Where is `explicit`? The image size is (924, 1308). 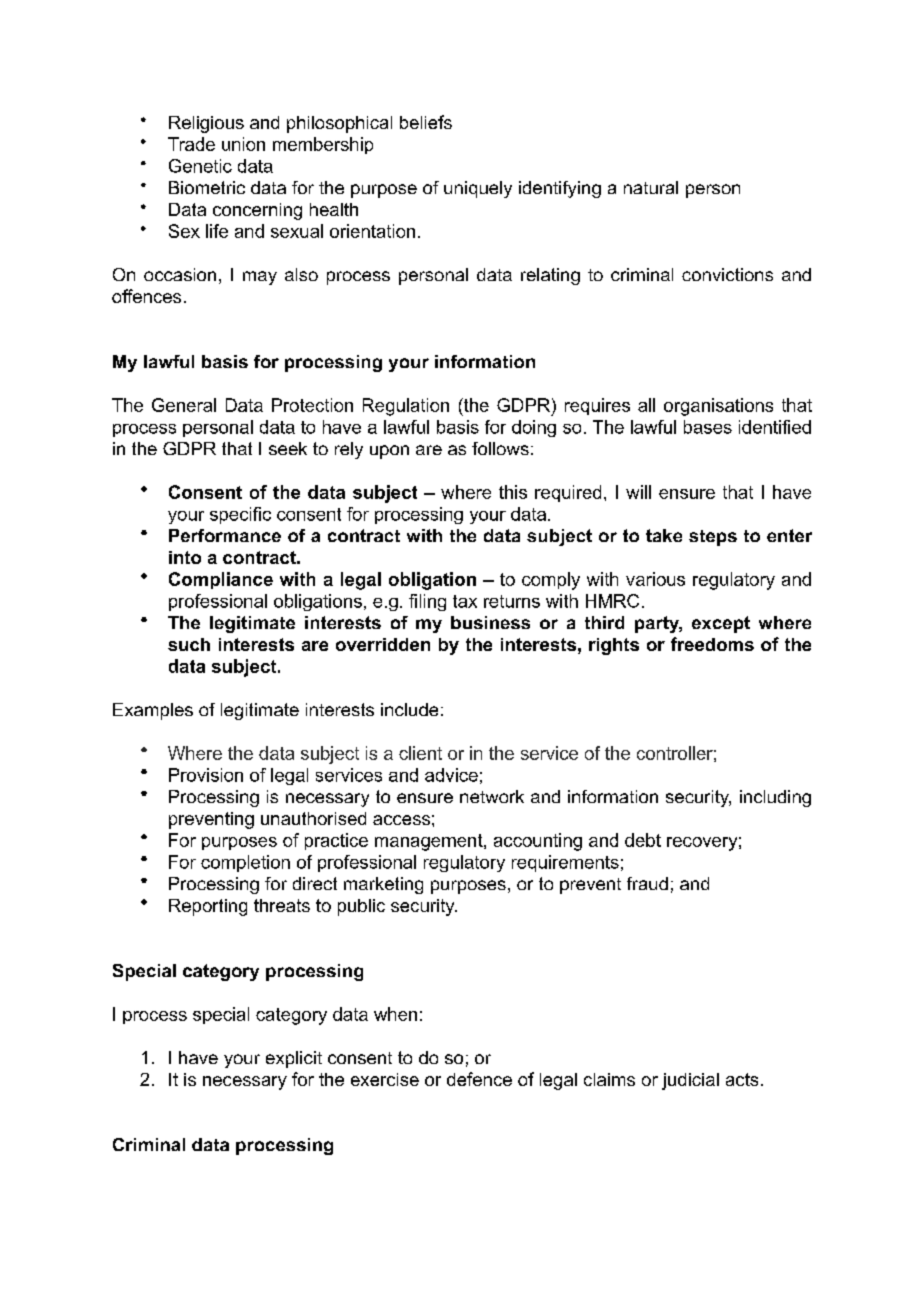
explicit is located at coordinates (294, 1059).
